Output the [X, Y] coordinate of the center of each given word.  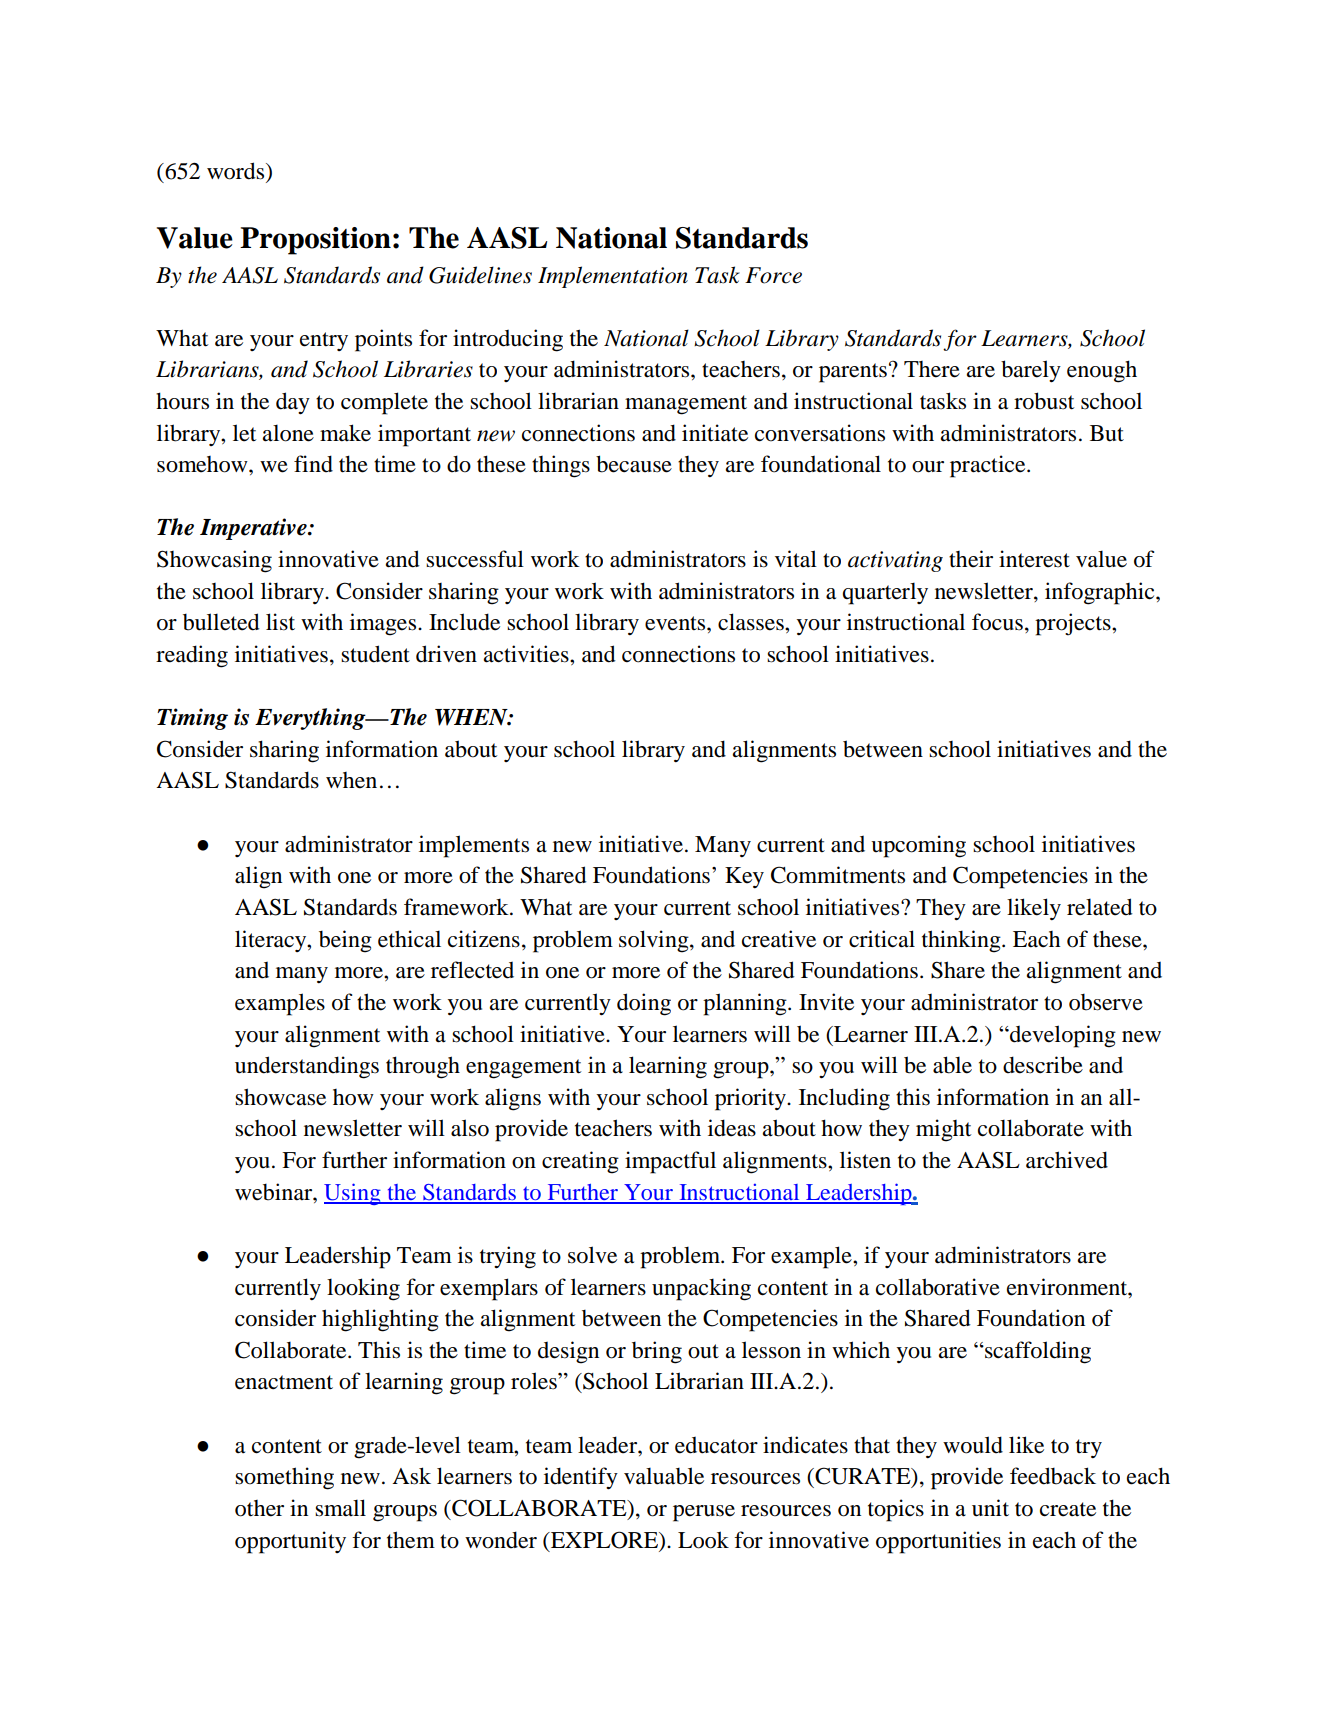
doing [644, 1004]
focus [997, 622]
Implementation [613, 277]
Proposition [315, 241]
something [284, 1478]
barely [1031, 371]
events [676, 623]
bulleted [221, 622]
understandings [307, 1067]
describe [1043, 1065]
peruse [704, 1513]
